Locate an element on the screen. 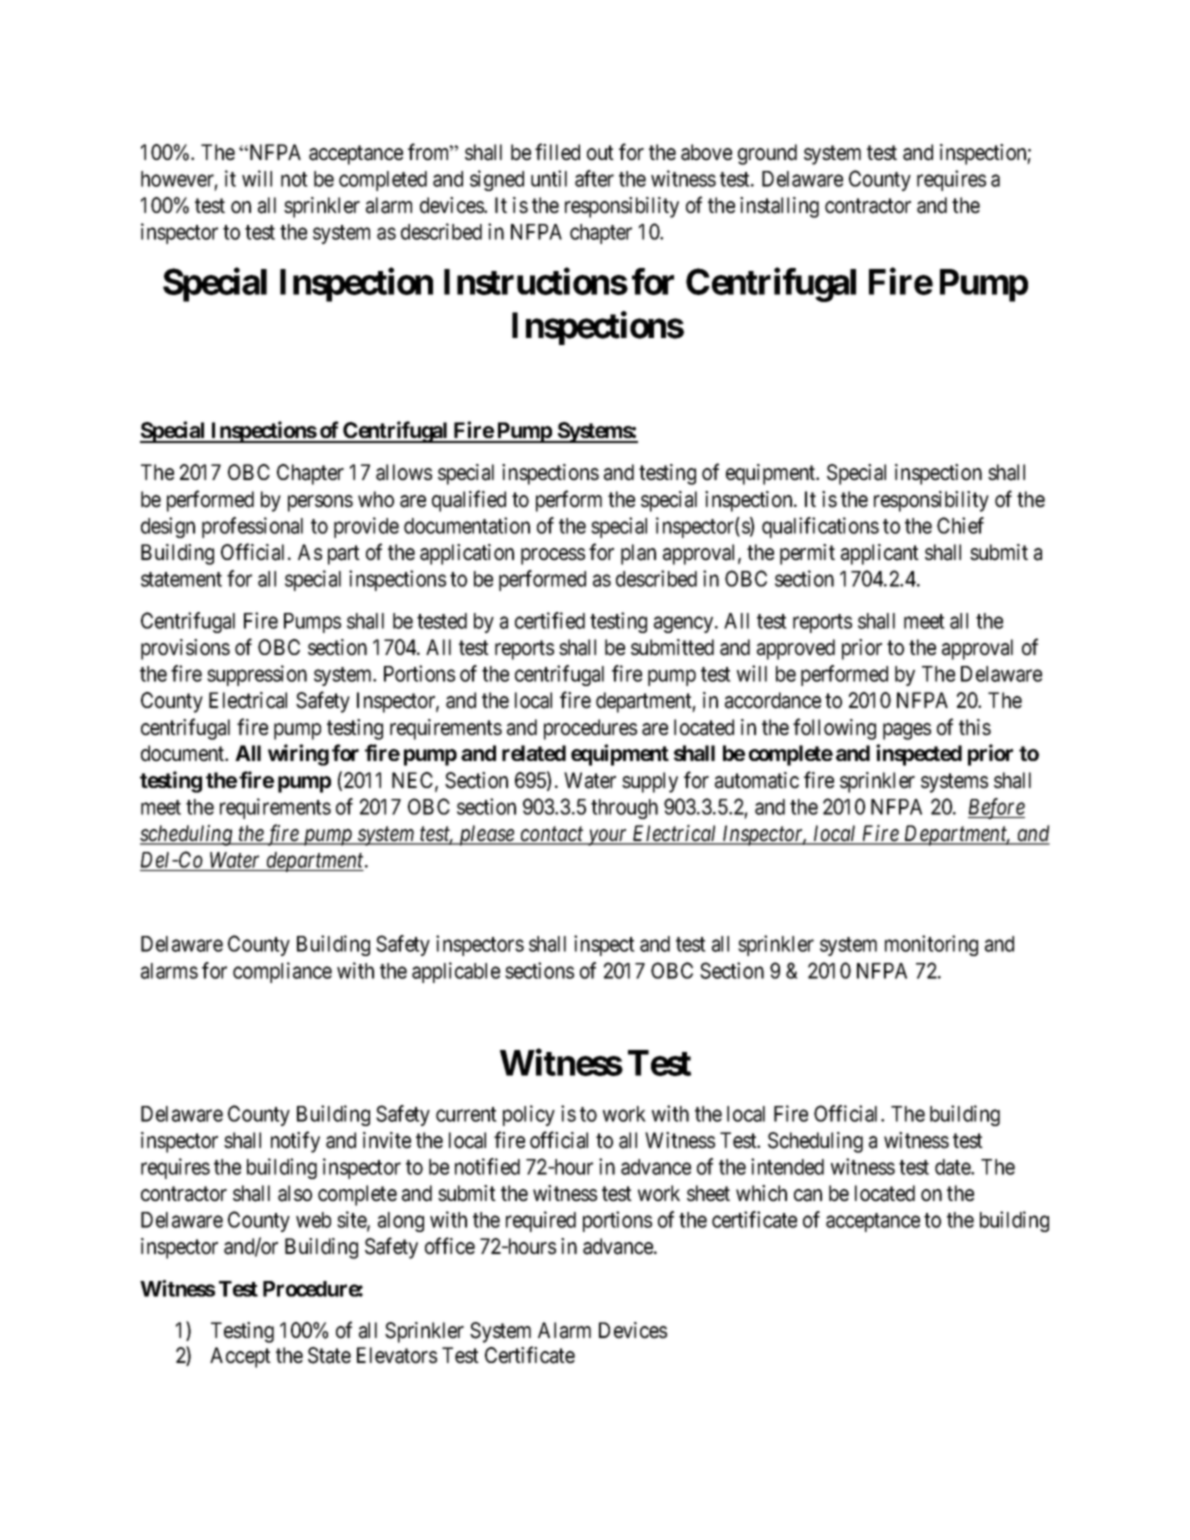  qualified is located at coordinates (469, 501).
